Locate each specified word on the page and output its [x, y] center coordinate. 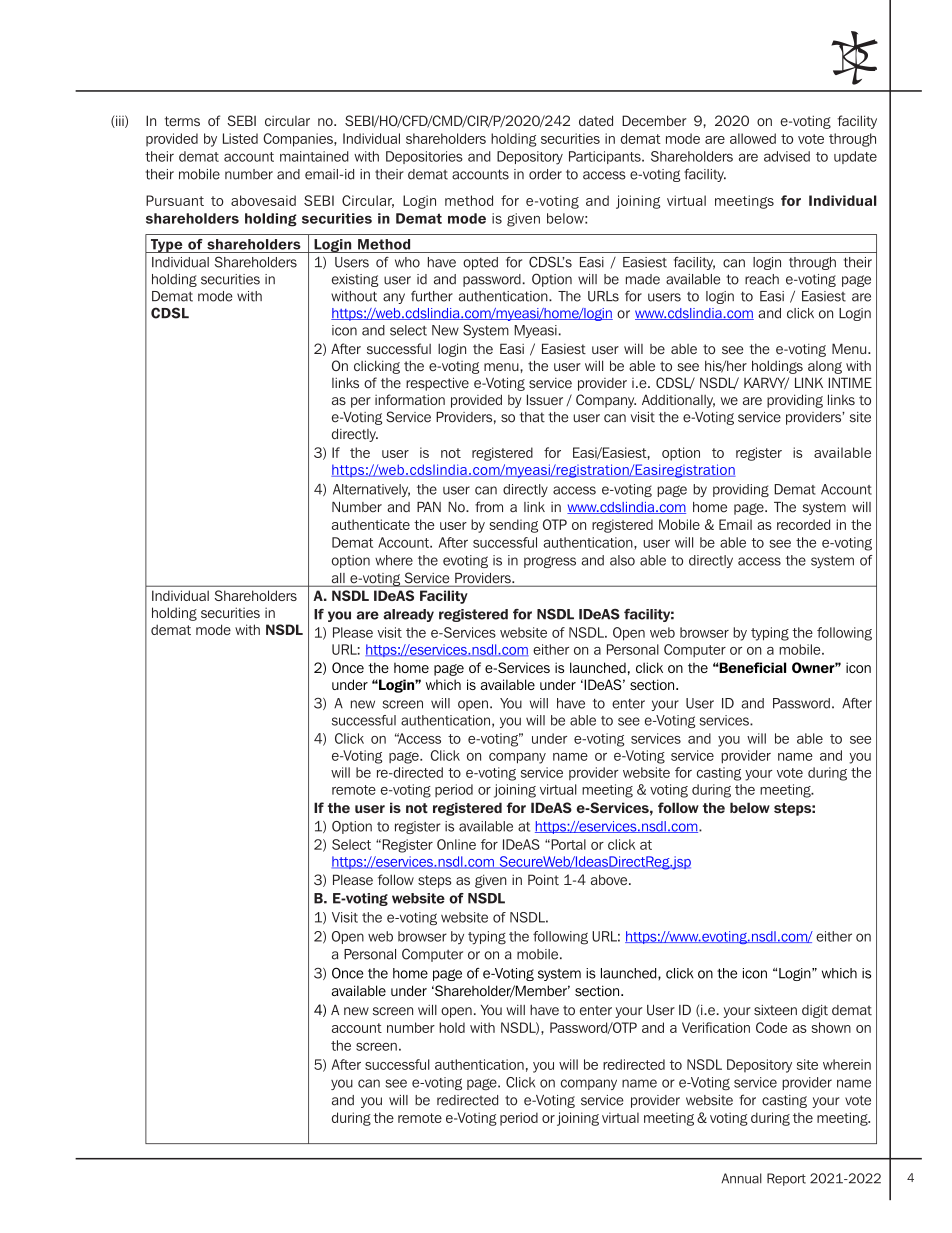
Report [786, 1179]
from [489, 507]
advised [787, 156]
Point [543, 879]
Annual [741, 1178]
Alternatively [371, 490]
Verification [716, 1027]
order [545, 174]
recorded [803, 524]
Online [456, 844]
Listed [240, 138]
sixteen [775, 1010]
